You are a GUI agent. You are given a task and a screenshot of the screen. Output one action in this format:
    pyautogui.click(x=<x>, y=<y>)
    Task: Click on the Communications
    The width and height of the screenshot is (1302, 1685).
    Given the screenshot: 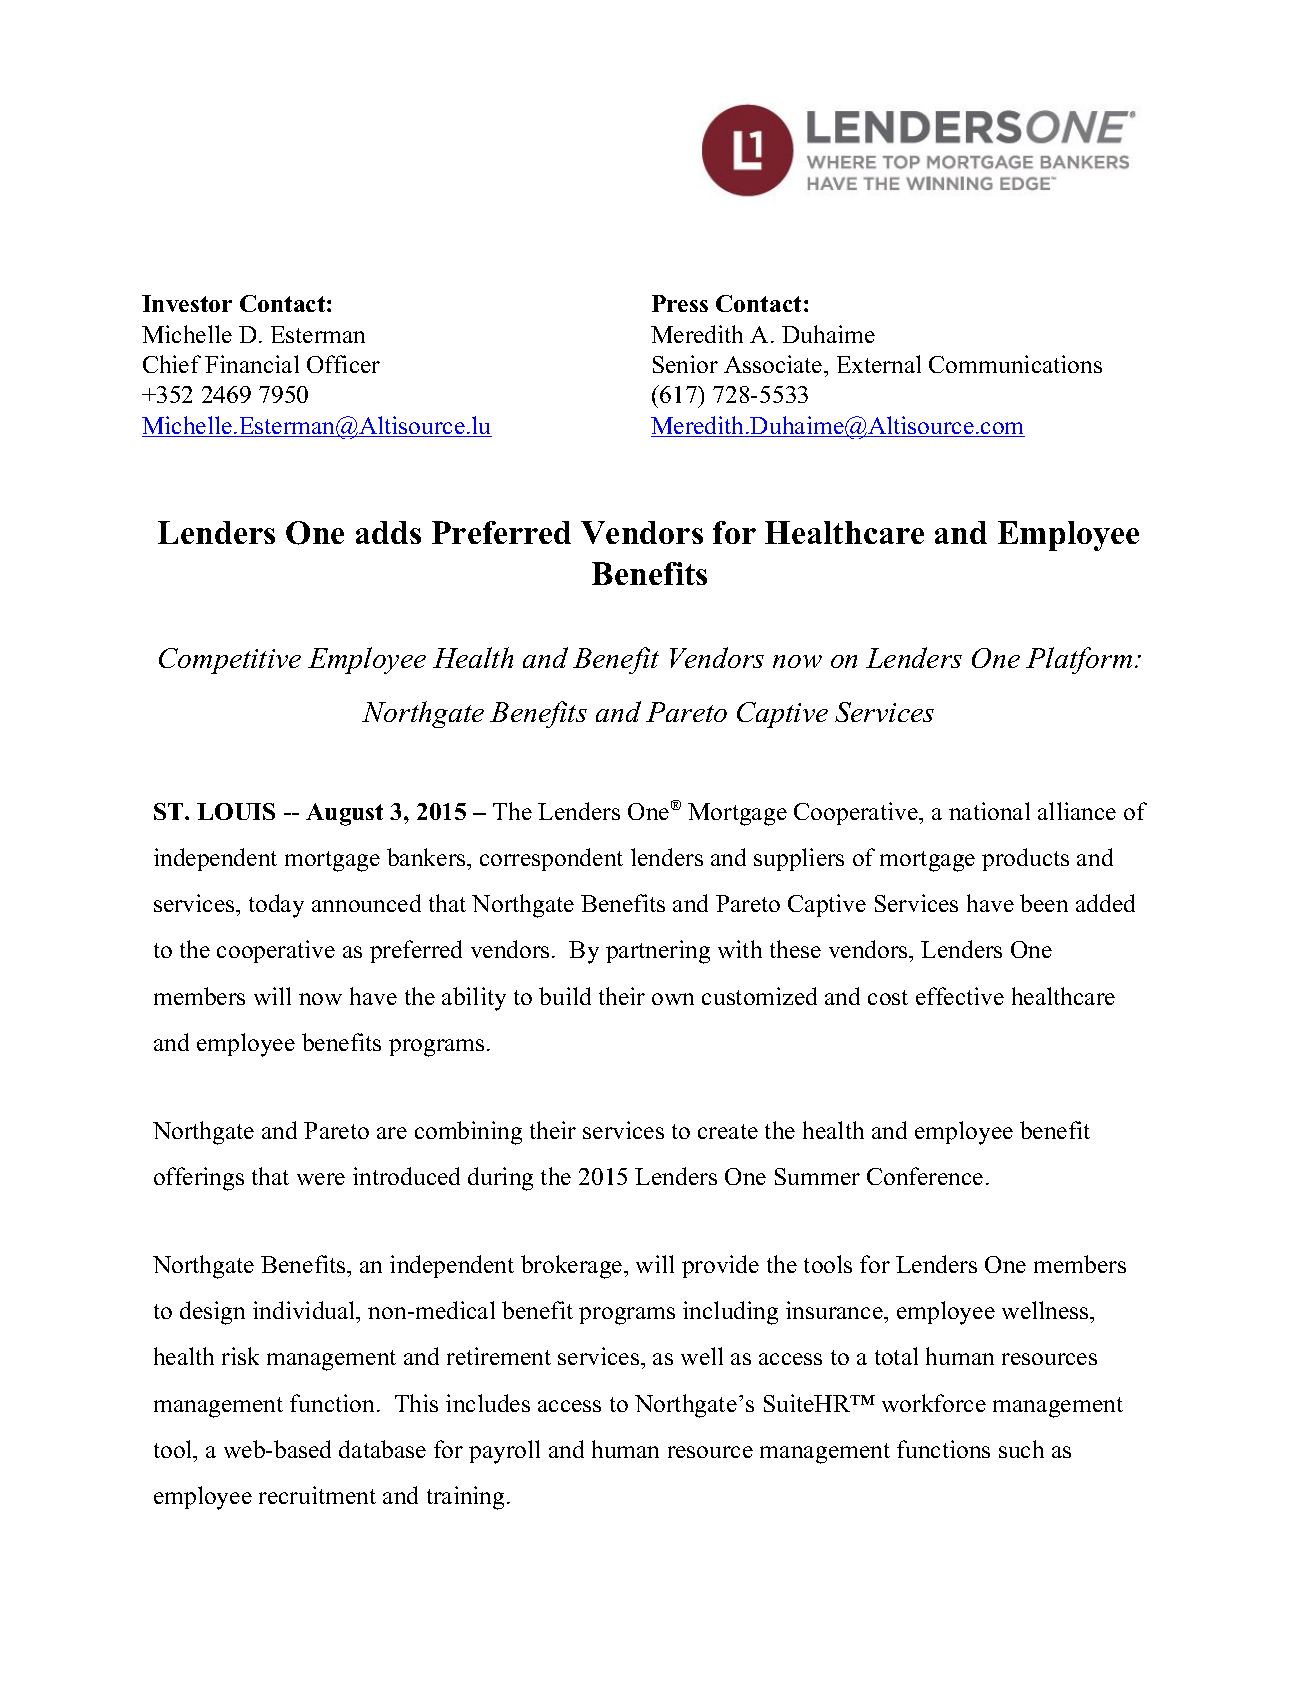 What is the action you would take?
    pyautogui.click(x=1015, y=364)
